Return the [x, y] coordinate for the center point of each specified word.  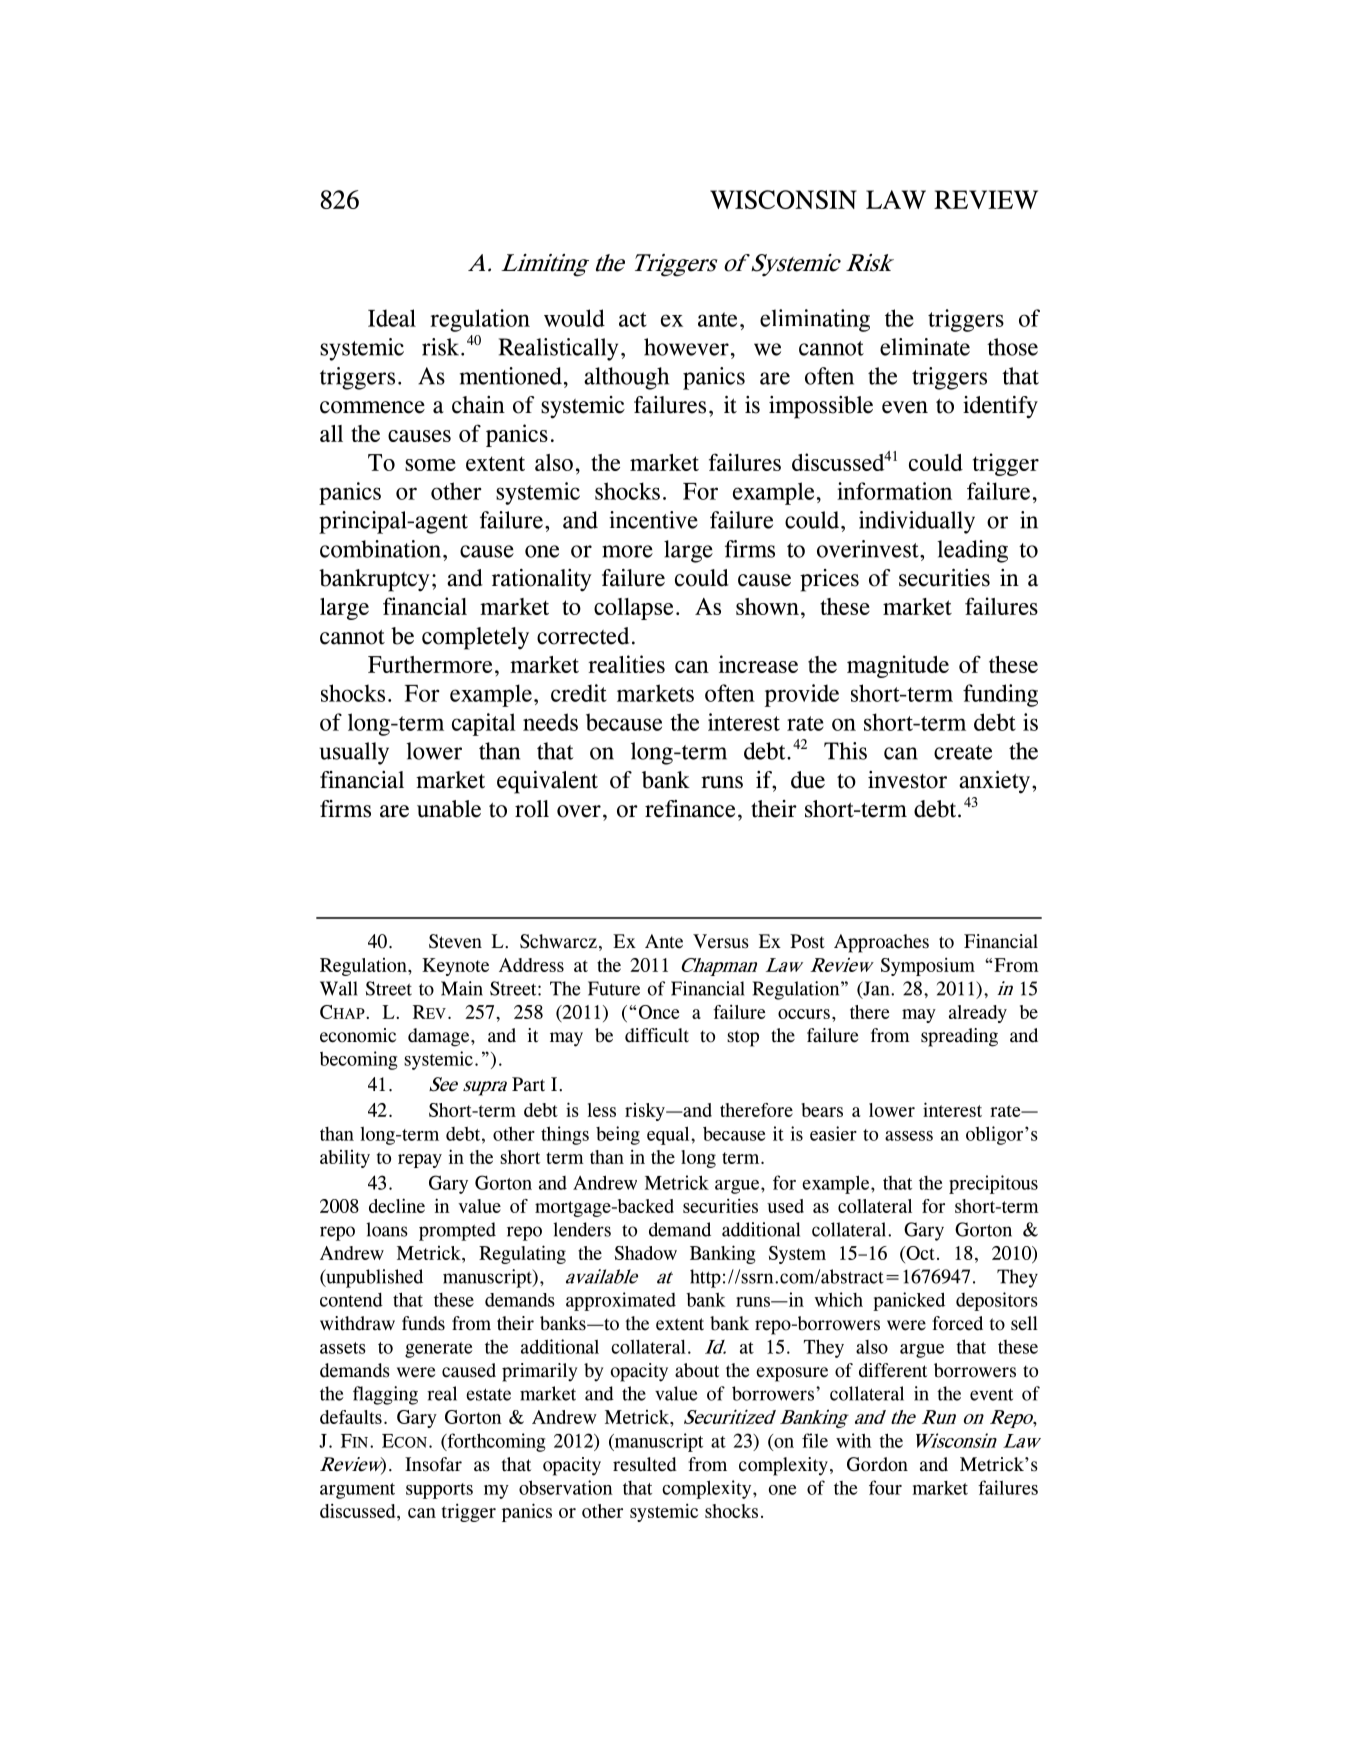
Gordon [877, 1464]
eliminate [925, 347]
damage [440, 1037]
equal [669, 1135]
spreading [959, 1037]
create [963, 752]
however [686, 347]
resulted [645, 1464]
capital [484, 724]
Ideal [392, 318]
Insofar [433, 1464]
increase [758, 664]
